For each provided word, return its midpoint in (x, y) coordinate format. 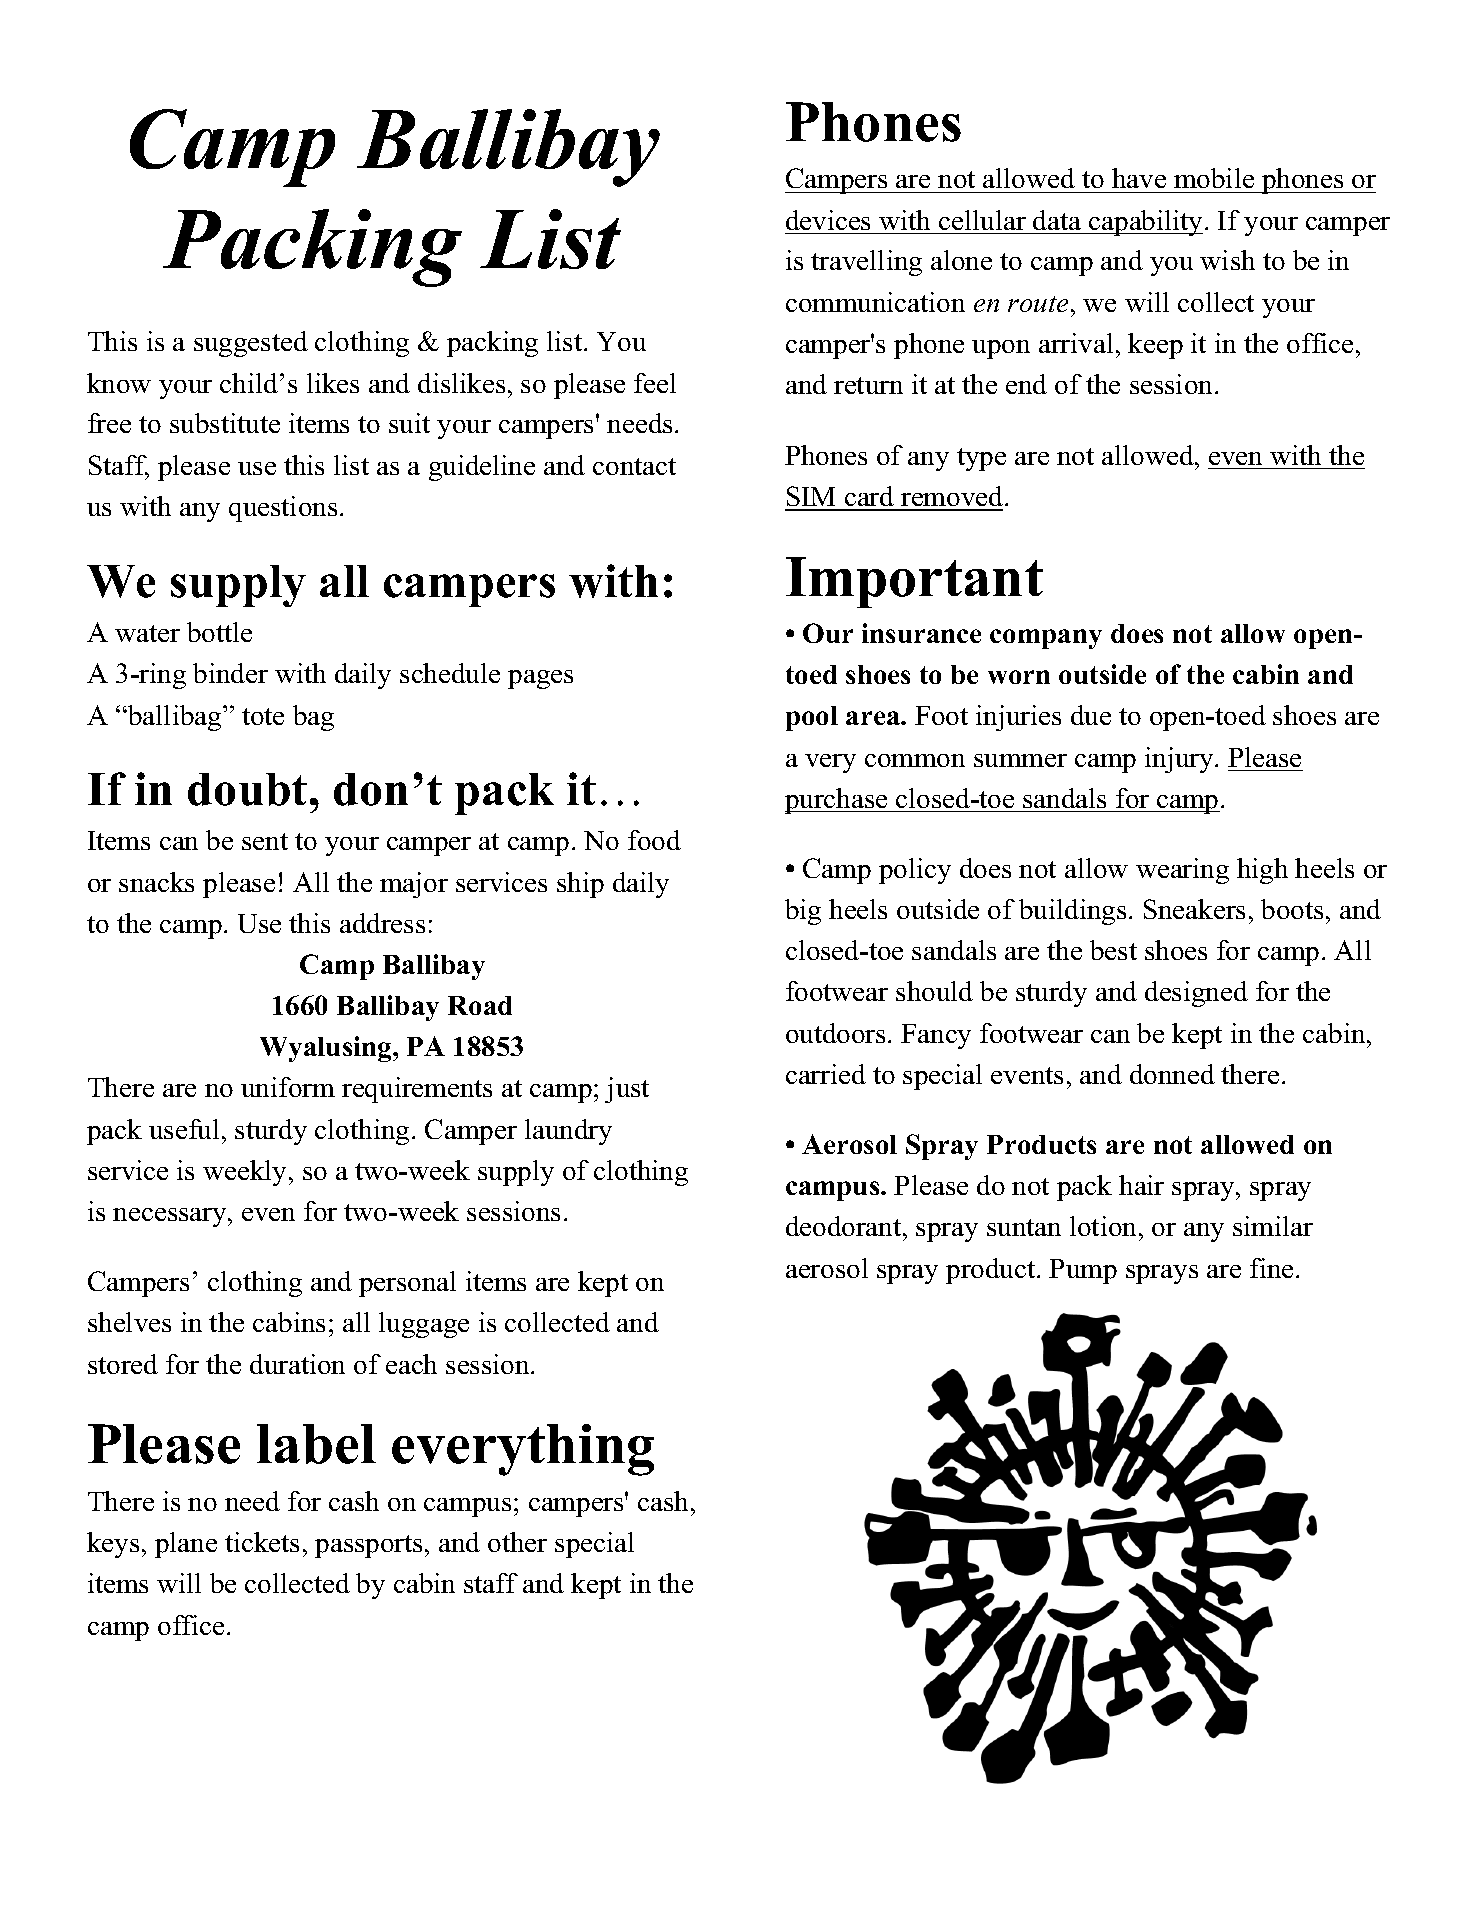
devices (828, 220)
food (654, 840)
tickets (262, 1542)
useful (184, 1129)
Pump (1083, 1271)
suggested (251, 344)
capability (1146, 223)
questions (283, 509)
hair (1141, 1185)
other (517, 1542)
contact (634, 466)
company (1046, 639)
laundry (568, 1132)
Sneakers (1194, 909)
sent (265, 841)
